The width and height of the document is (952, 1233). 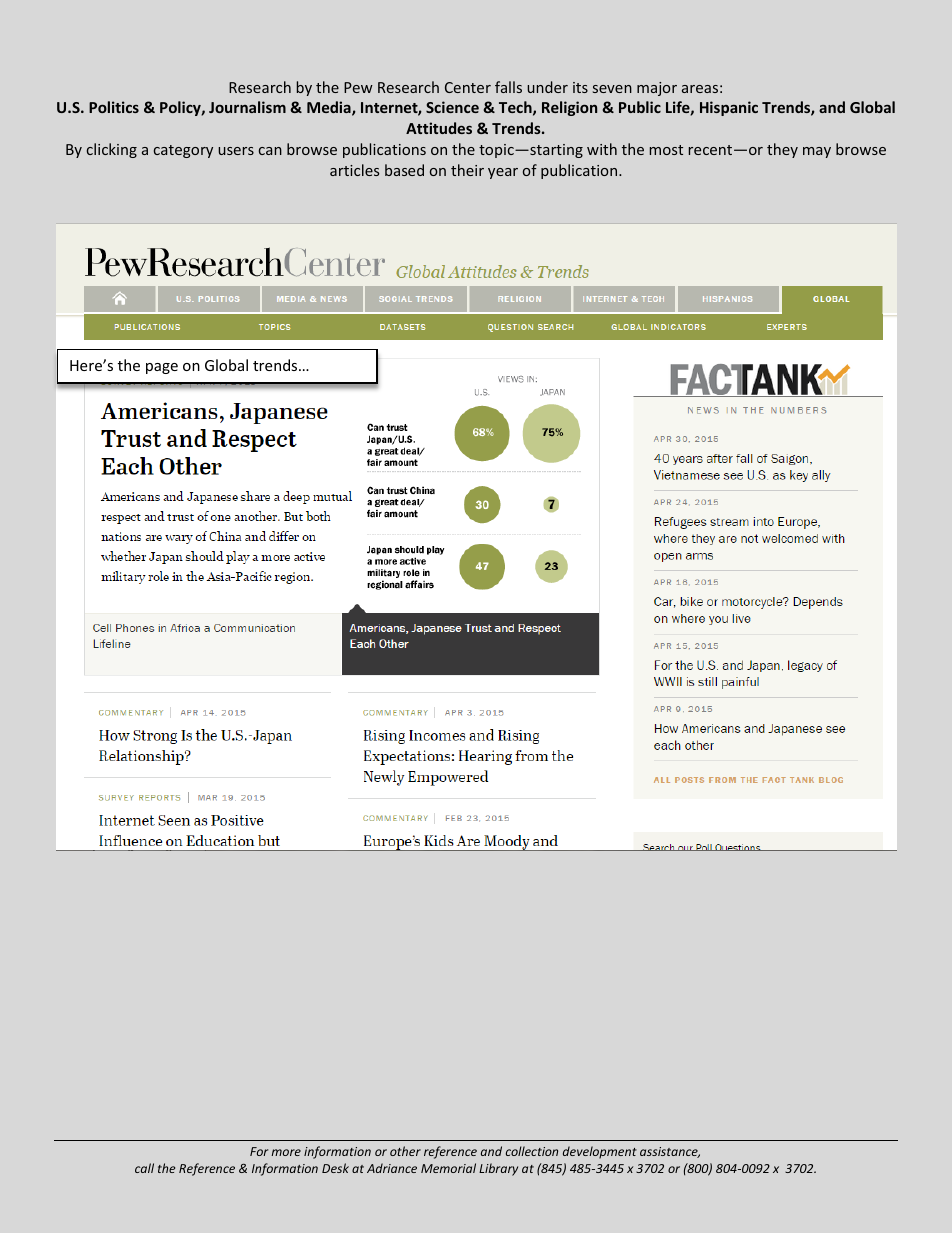 What do you see at coordinates (729, 108) in the document?
I see `Hispanic` at bounding box center [729, 108].
